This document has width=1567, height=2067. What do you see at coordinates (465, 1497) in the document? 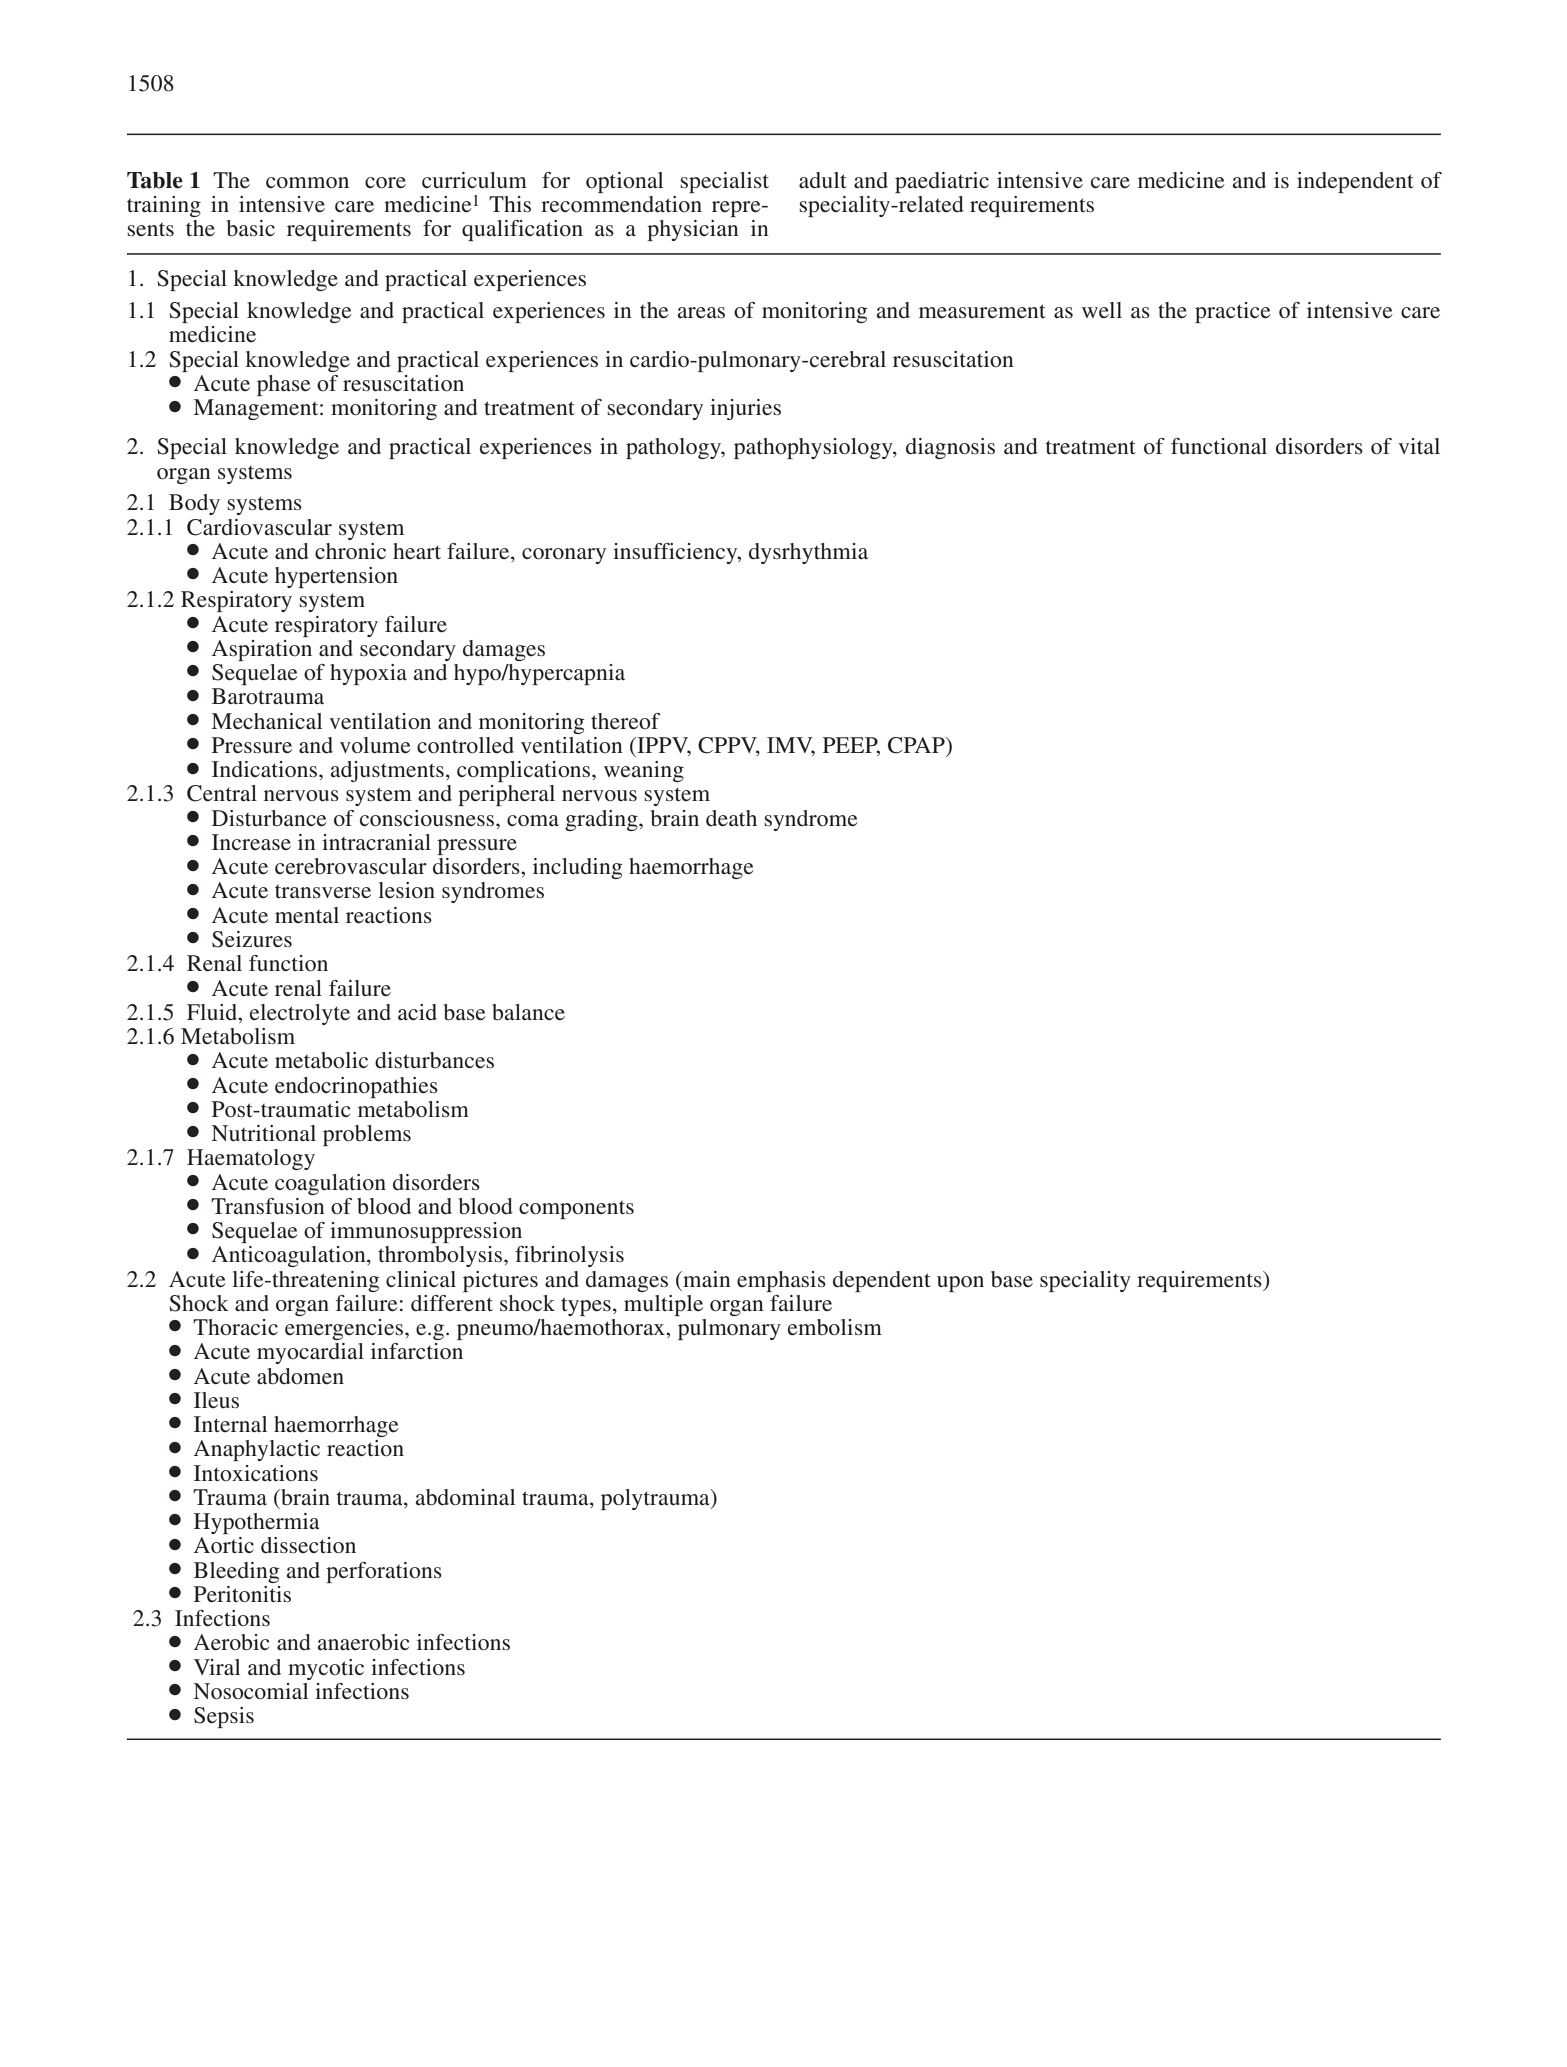
I see `abdominal` at bounding box center [465, 1497].
